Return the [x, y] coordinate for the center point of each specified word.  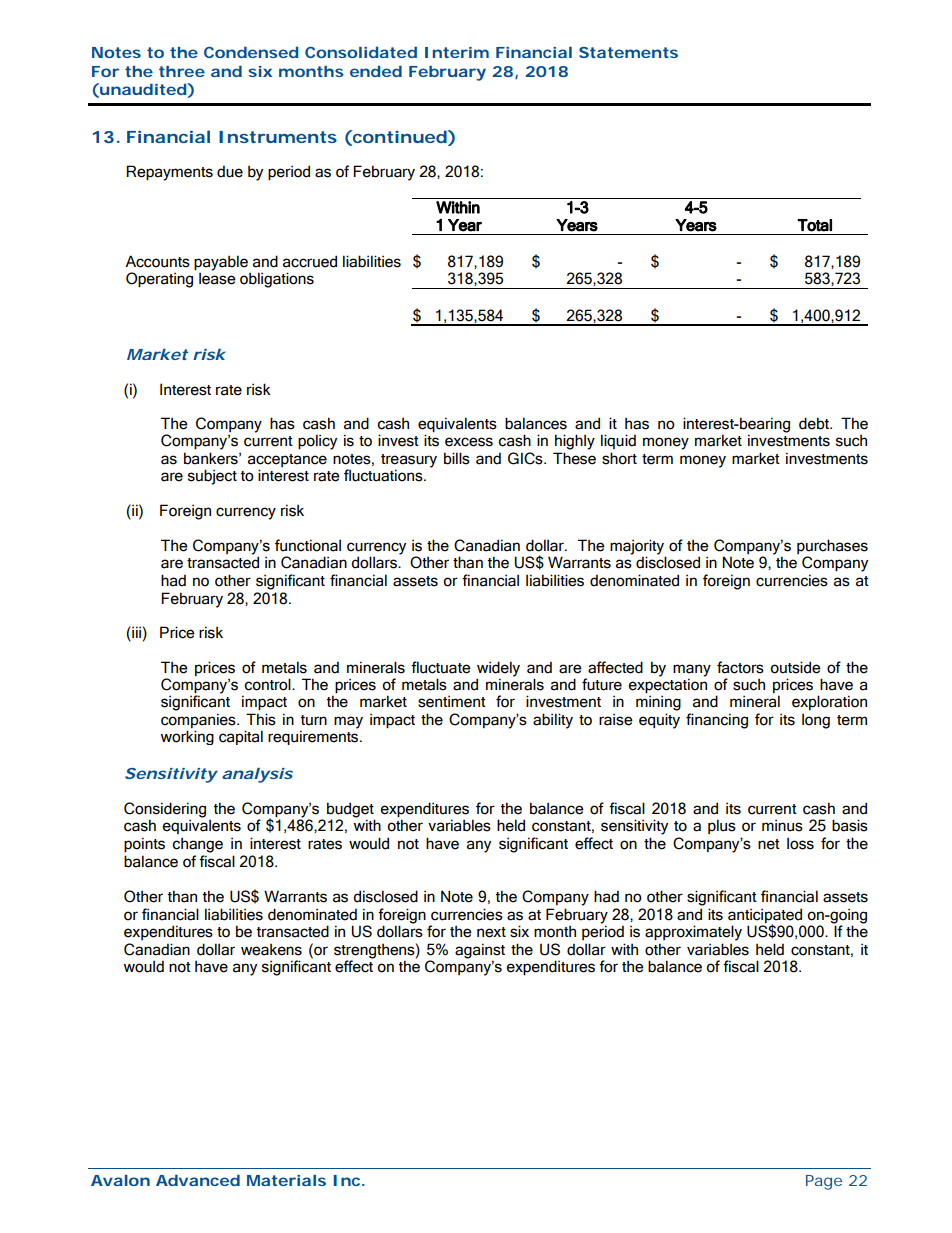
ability [553, 721]
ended [376, 71]
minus [782, 825]
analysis [257, 775]
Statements [628, 52]
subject [212, 477]
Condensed [251, 52]
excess [469, 442]
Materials [286, 1180]
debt [815, 423]
